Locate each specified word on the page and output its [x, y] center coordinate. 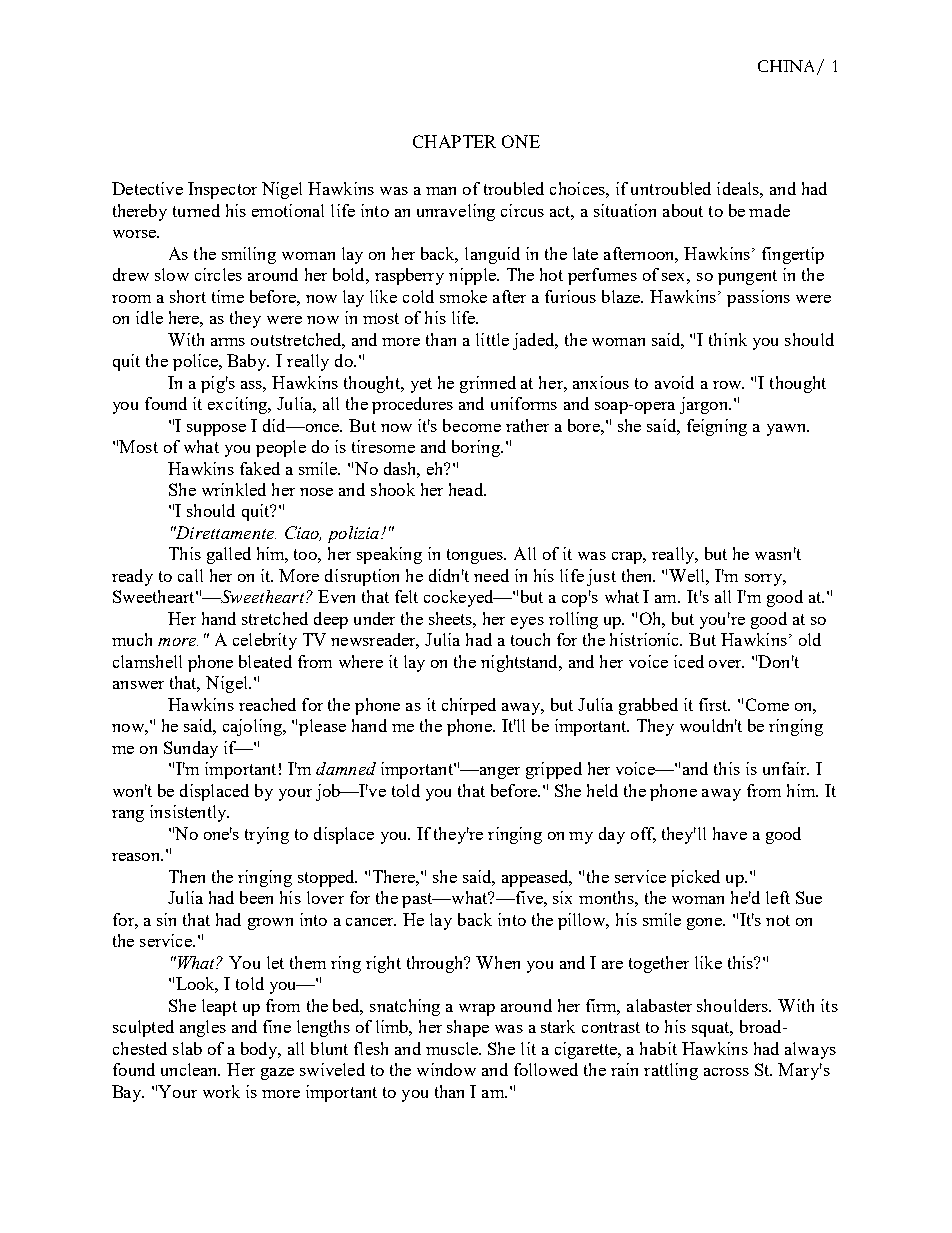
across [726, 1072]
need [491, 575]
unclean [190, 1069]
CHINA [788, 67]
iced [689, 661]
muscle [453, 1048]
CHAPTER [454, 141]
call [190, 575]
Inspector [222, 190]
